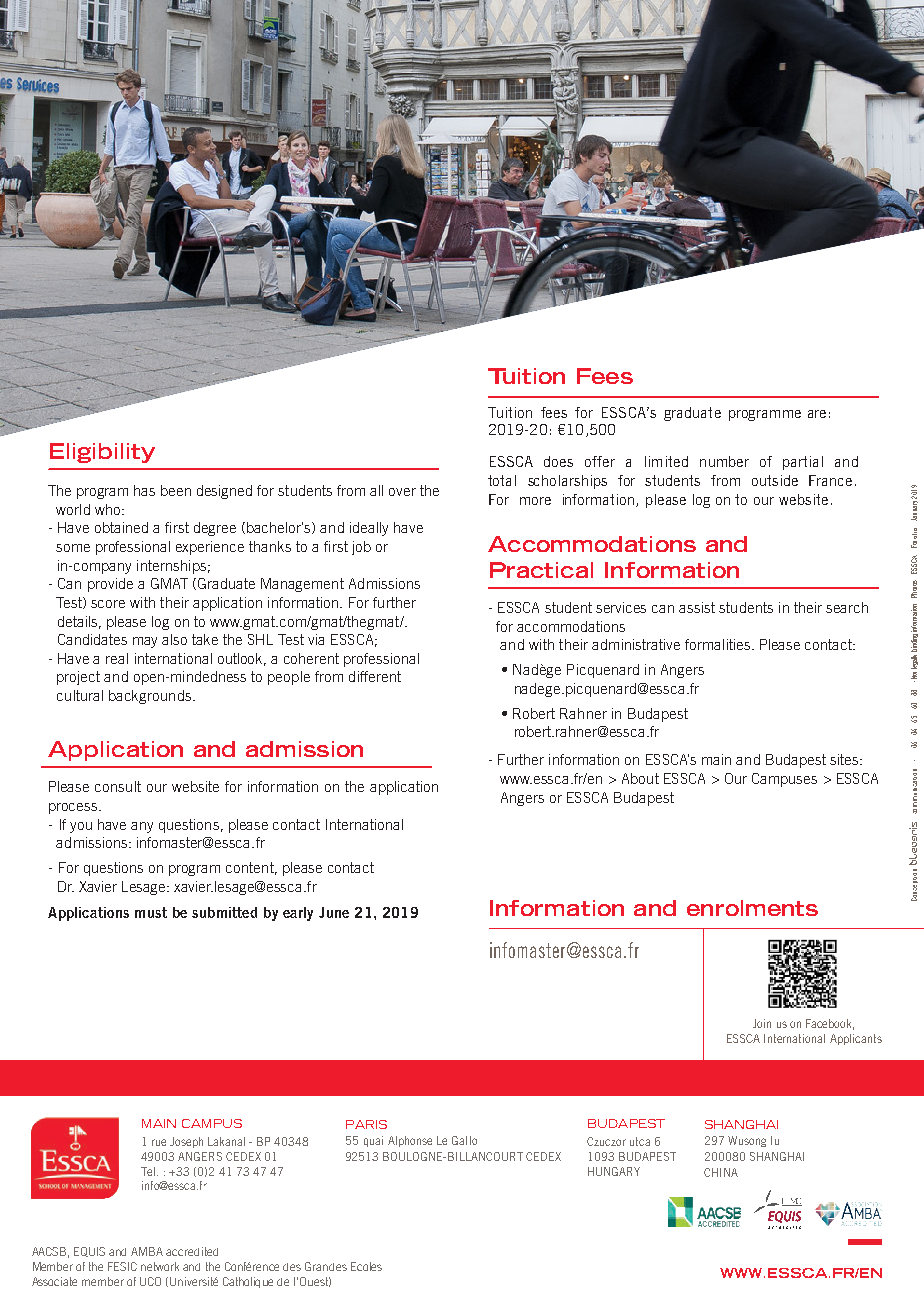 Image resolution: width=924 pixels, height=1308 pixels. What do you see at coordinates (784, 780) in the screenshot?
I see `Campuses` at bounding box center [784, 780].
